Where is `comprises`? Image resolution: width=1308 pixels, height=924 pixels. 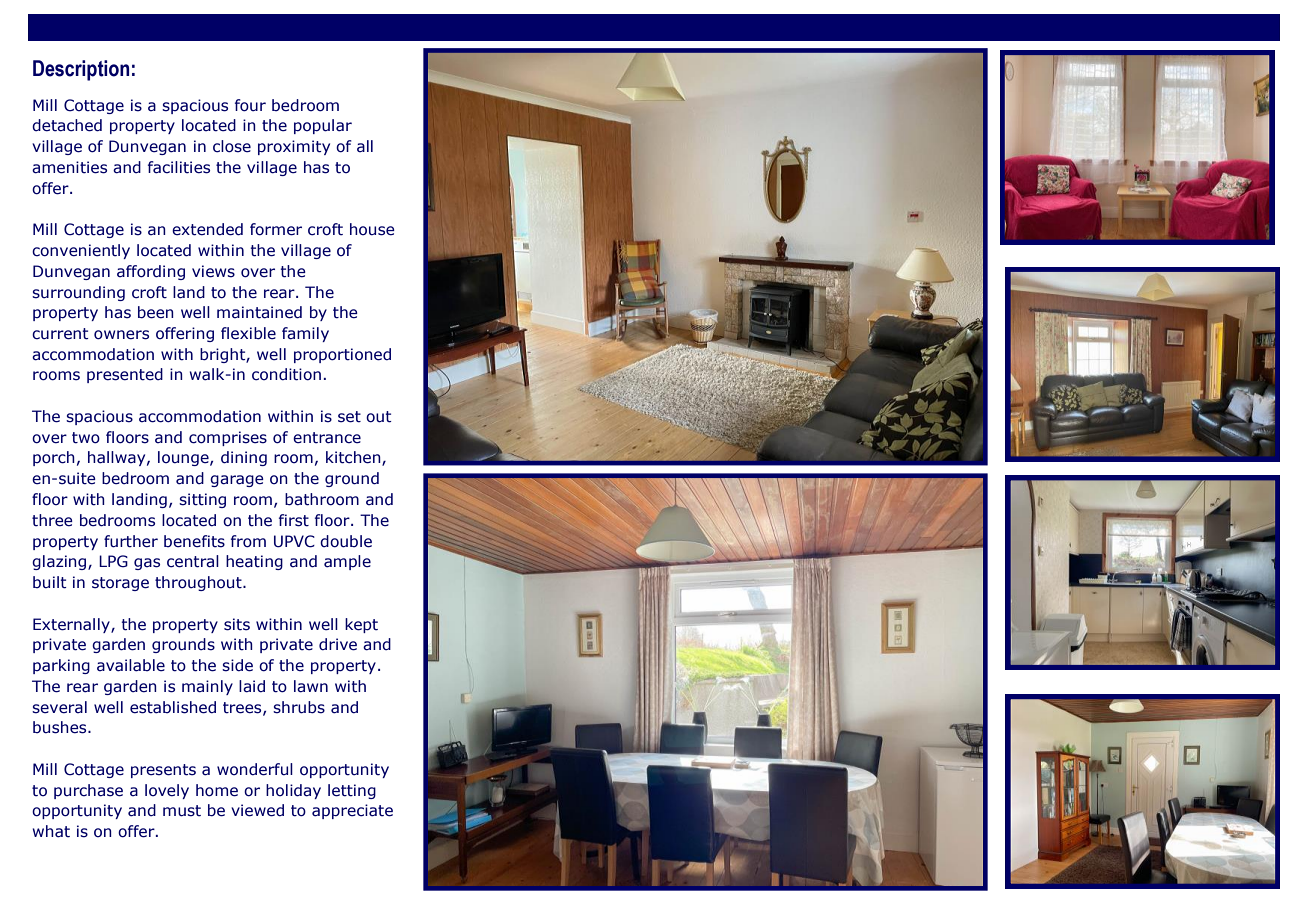 comprises is located at coordinates (228, 438).
